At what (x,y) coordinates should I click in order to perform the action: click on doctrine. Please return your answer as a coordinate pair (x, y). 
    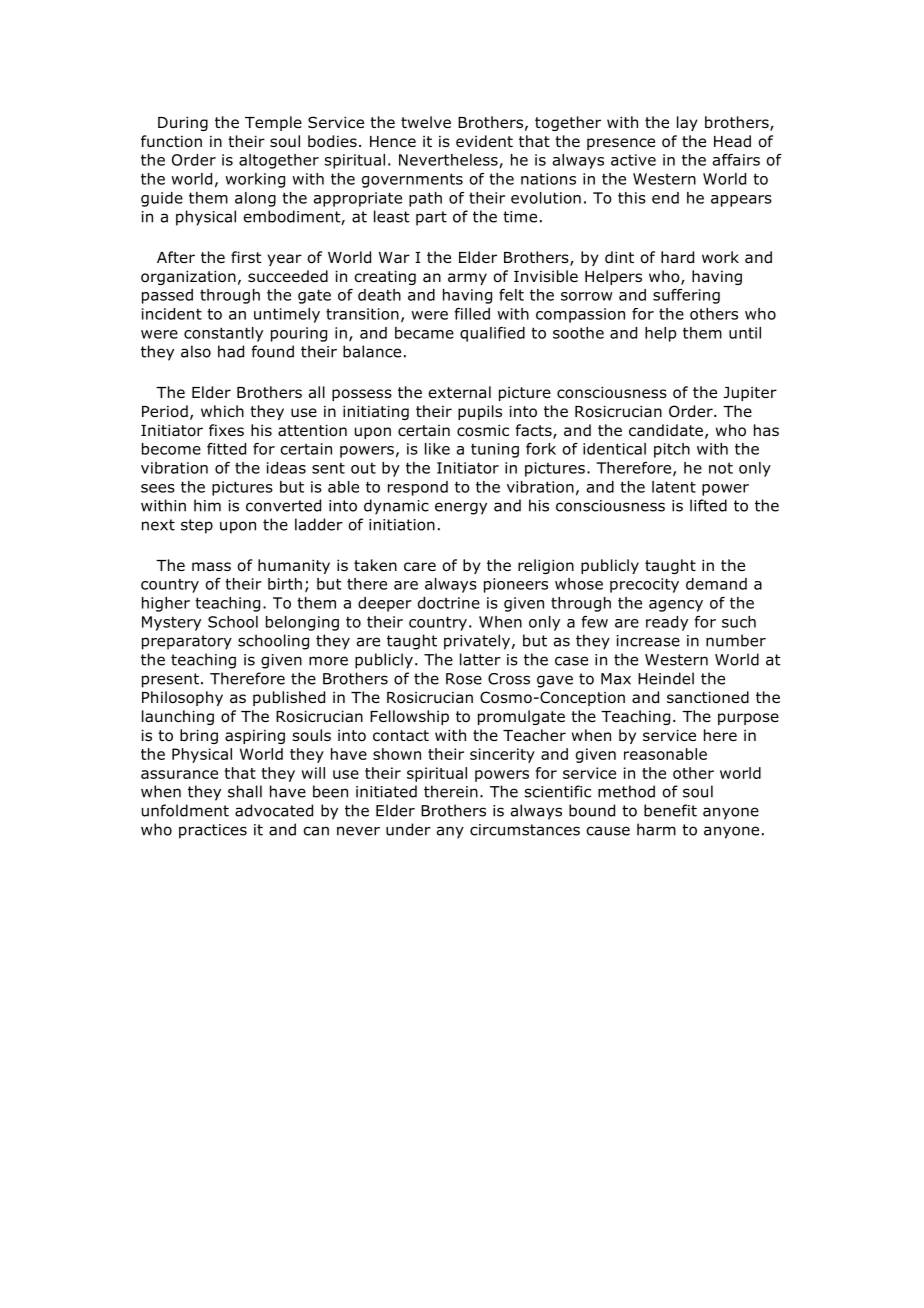
    Looking at the image, I should click on (449, 603).
